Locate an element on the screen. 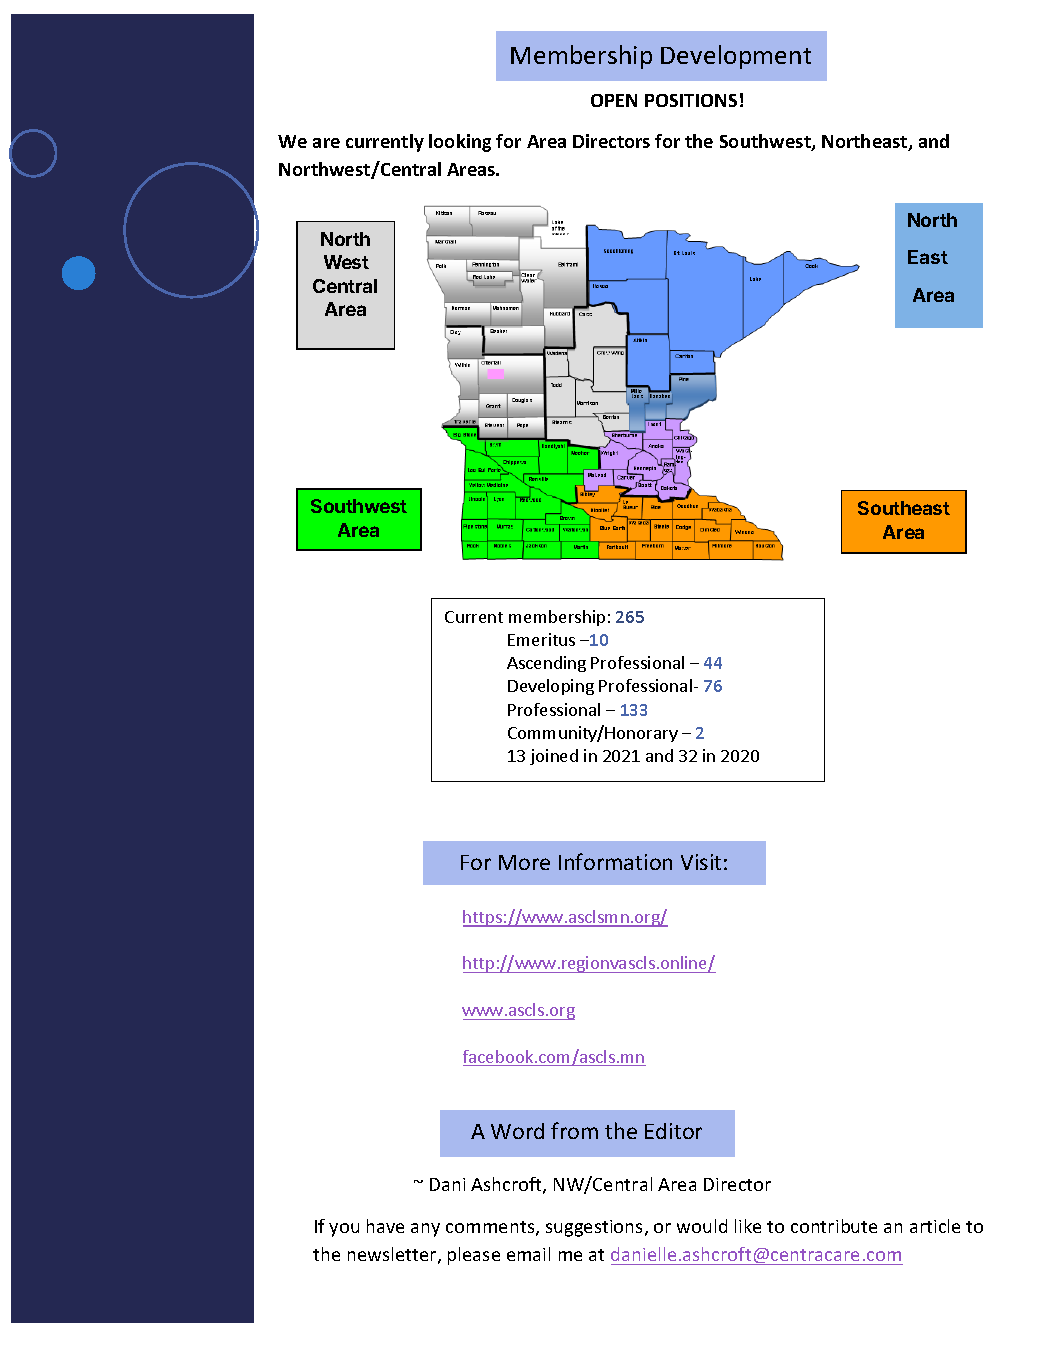  OPEN is located at coordinates (614, 100).
